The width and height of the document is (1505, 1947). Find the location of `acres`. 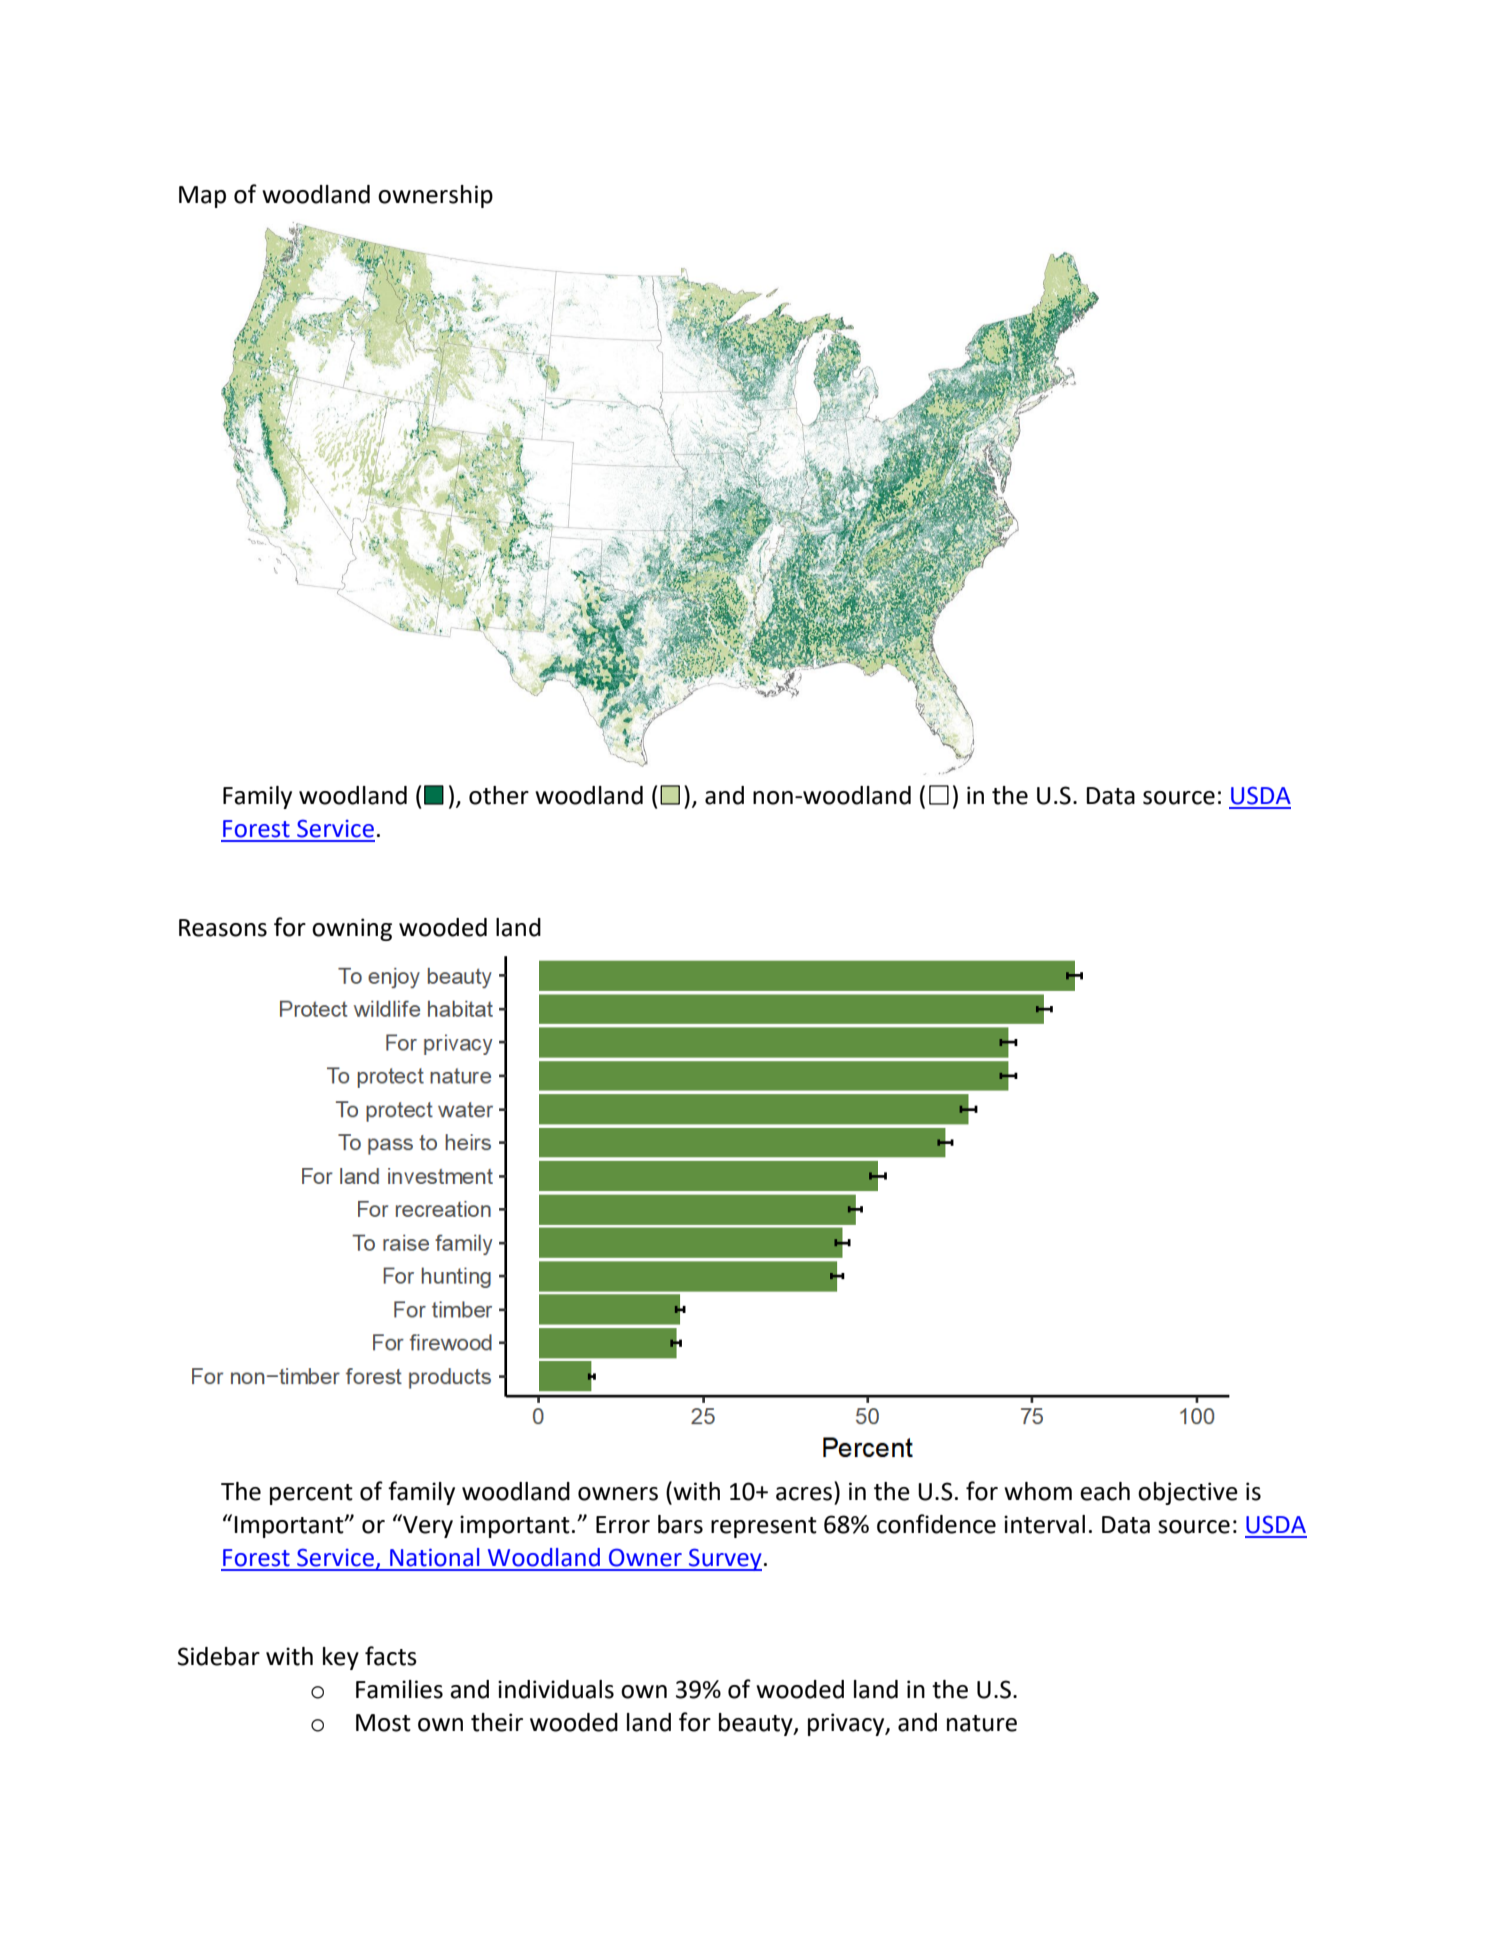

acres is located at coordinates (804, 1494).
